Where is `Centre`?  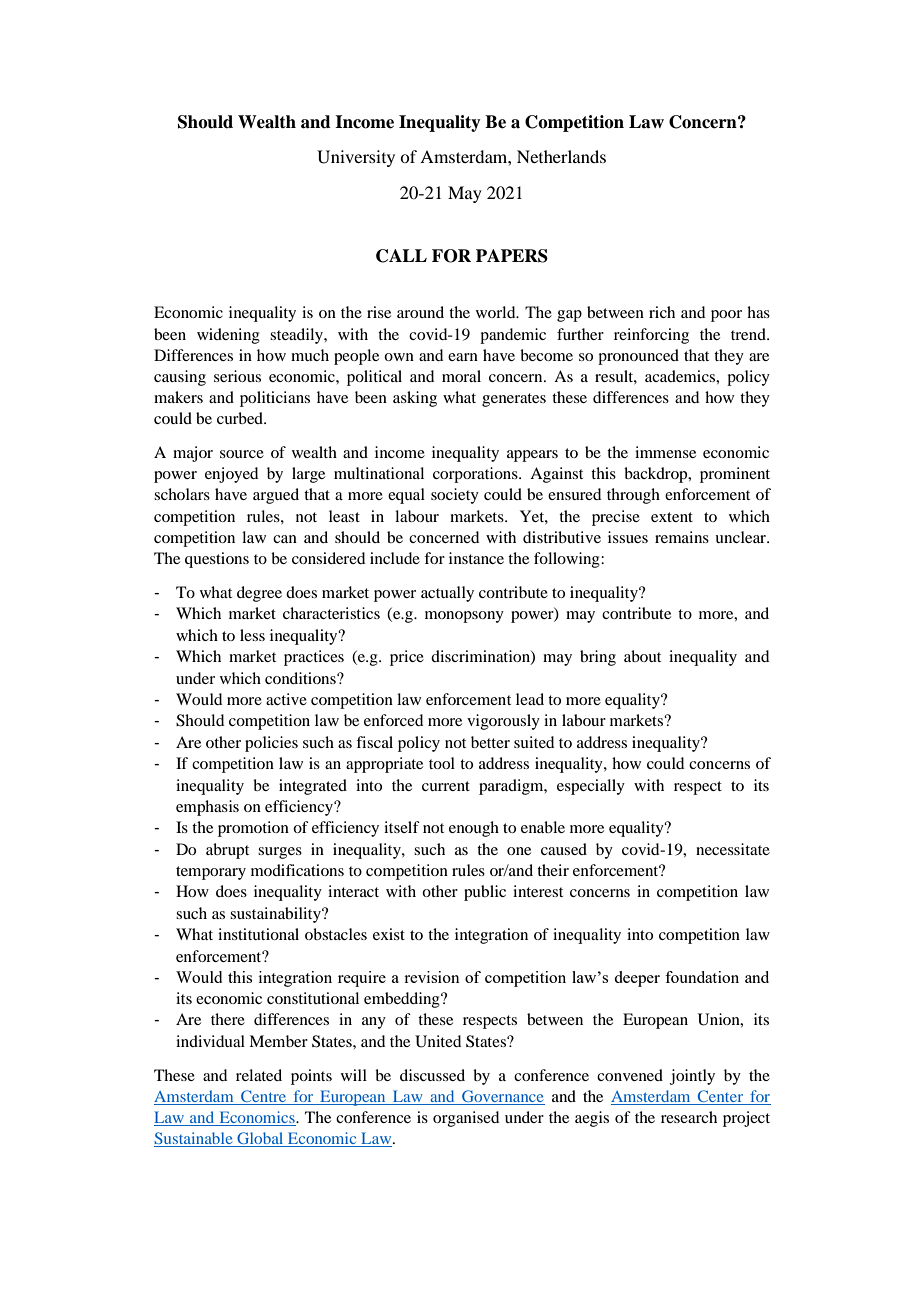
Centre is located at coordinates (263, 1096).
